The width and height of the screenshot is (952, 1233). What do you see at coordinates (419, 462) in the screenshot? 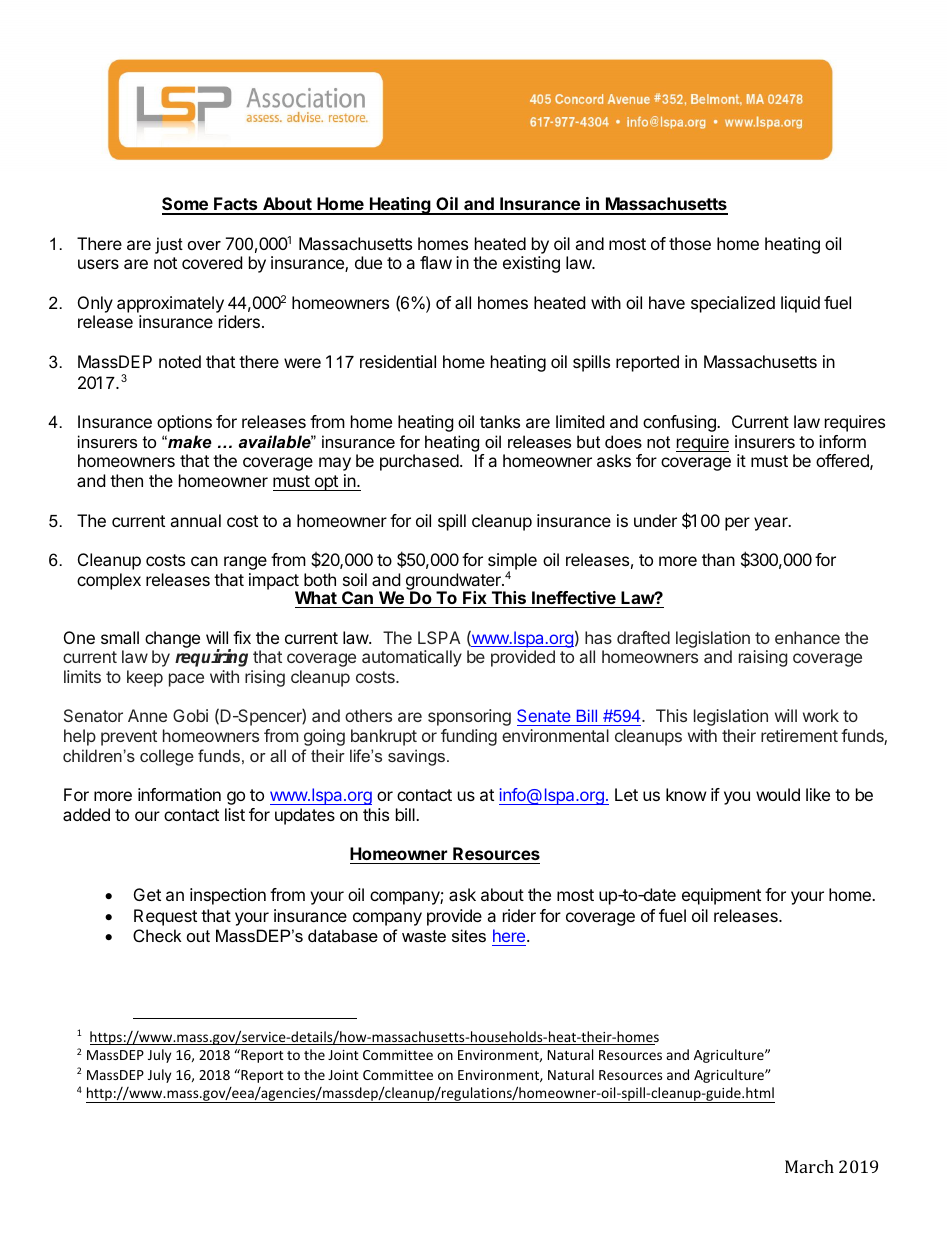
I see `purchased` at bounding box center [419, 462].
